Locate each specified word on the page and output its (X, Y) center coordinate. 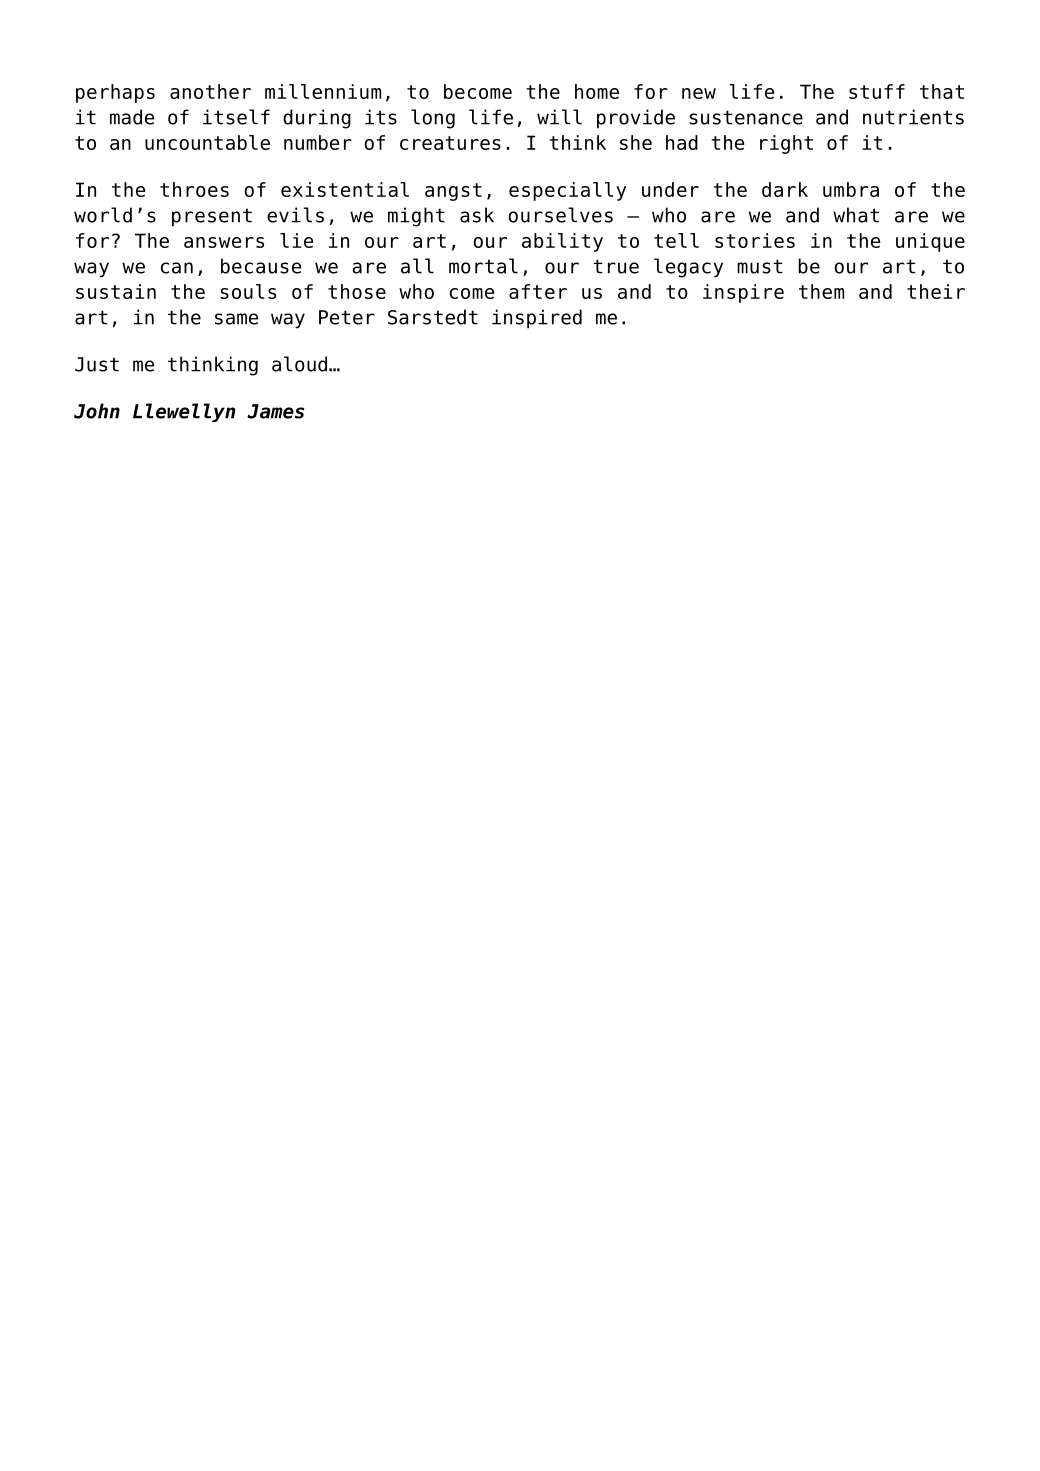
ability (562, 242)
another (210, 91)
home (597, 91)
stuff (877, 91)
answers (224, 242)
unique (930, 242)
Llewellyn (184, 412)
